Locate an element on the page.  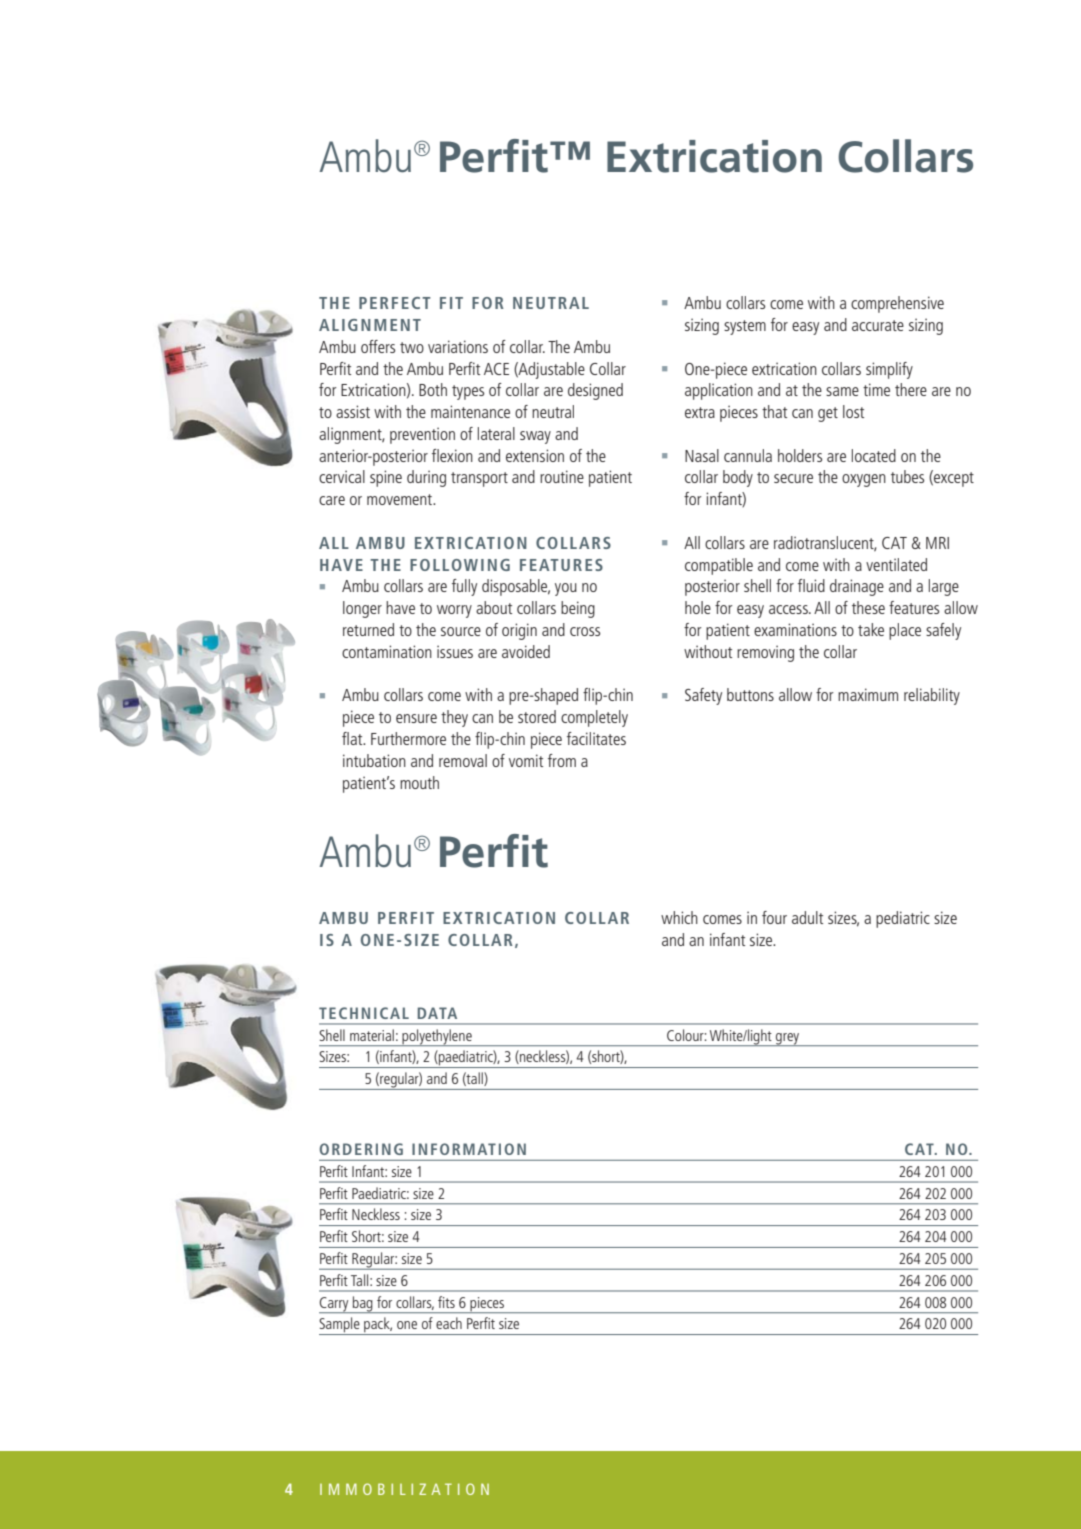
which is located at coordinates (679, 917).
